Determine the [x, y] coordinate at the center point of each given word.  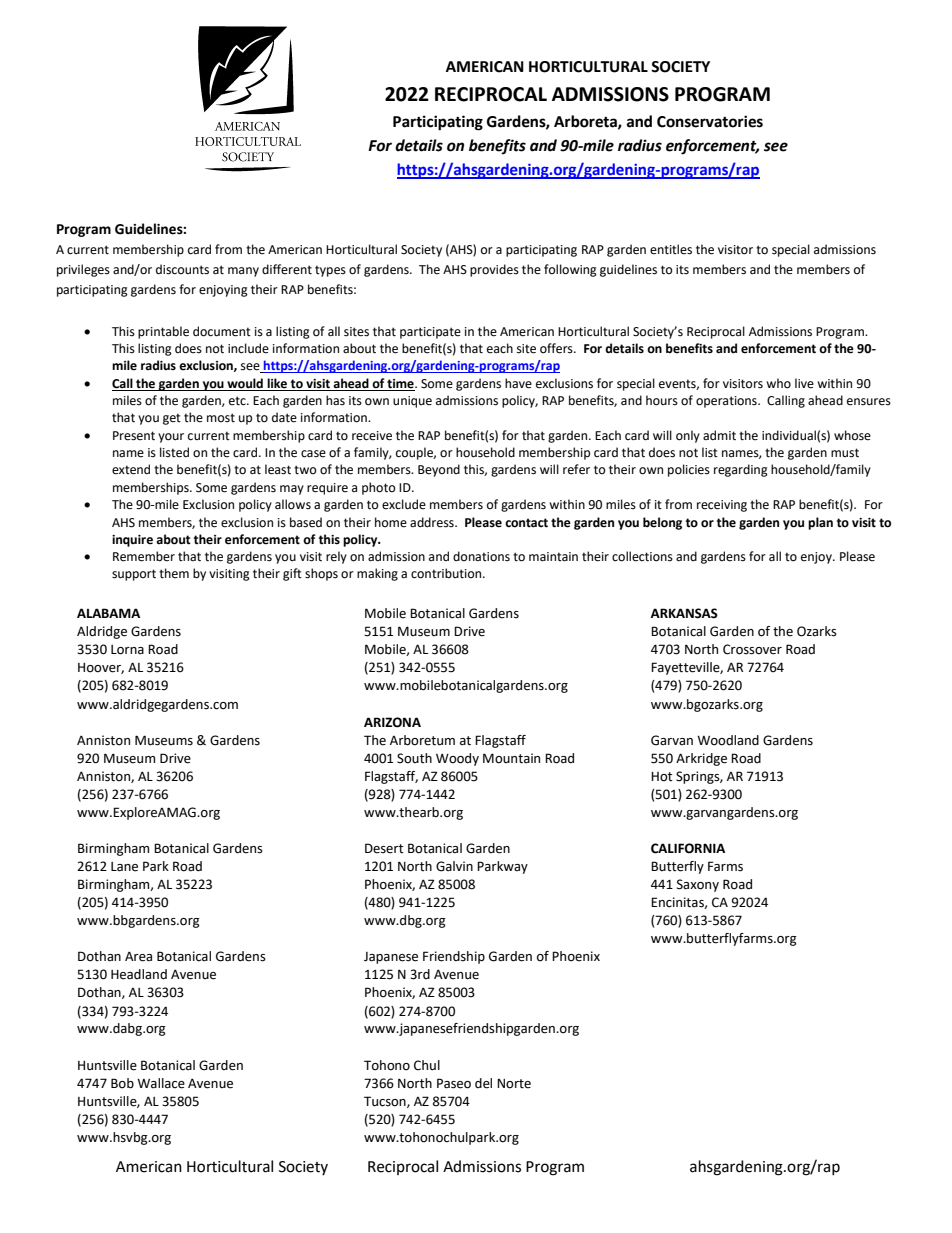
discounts [182, 269]
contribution [447, 573]
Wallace [161, 1083]
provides [494, 270]
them [174, 573]
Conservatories [710, 121]
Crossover [752, 649]
